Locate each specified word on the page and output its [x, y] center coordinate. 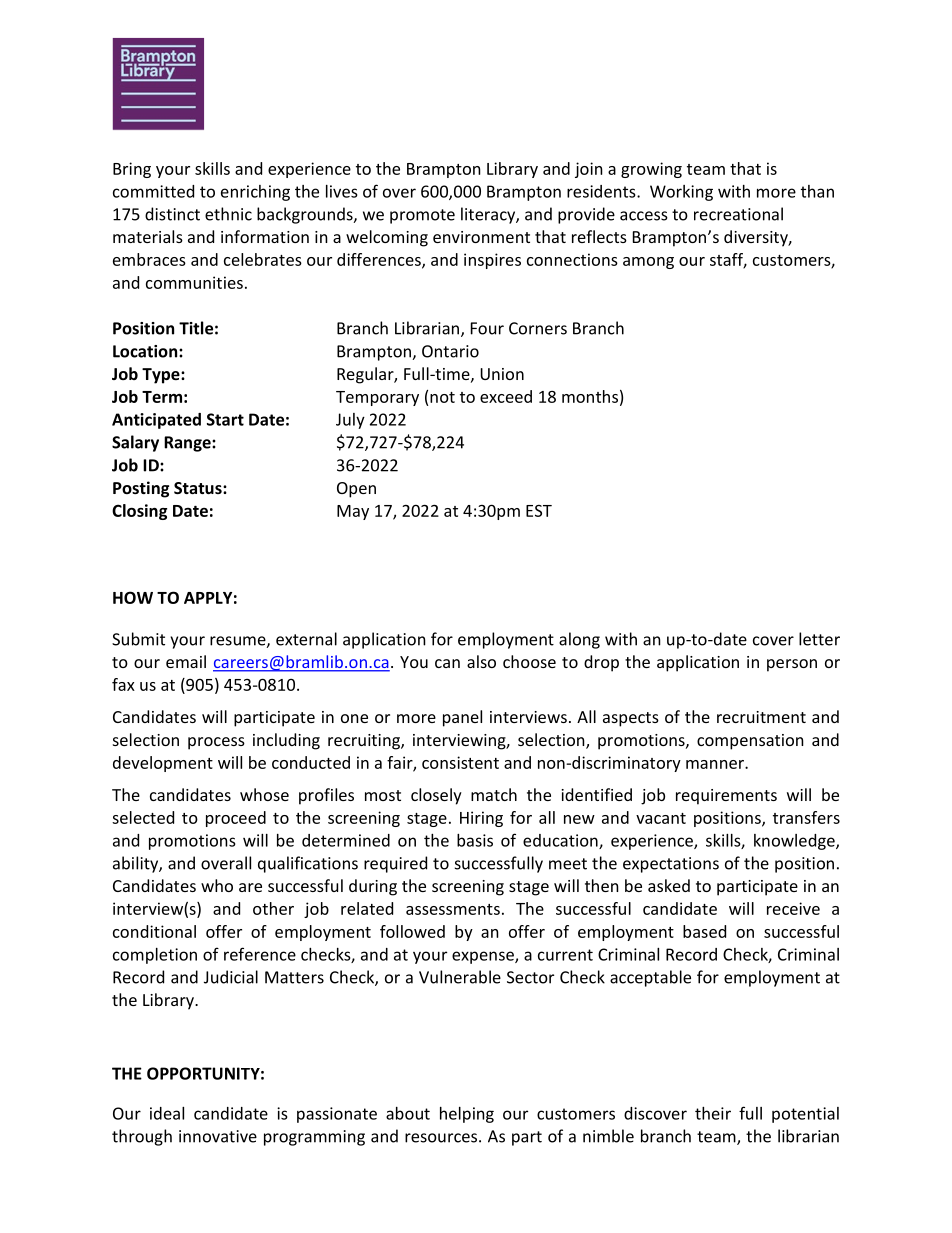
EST [539, 511]
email [186, 661]
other [273, 908]
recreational [738, 214]
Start [225, 419]
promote [422, 216]
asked [669, 885]
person [792, 665]
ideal [167, 1113]
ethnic [228, 214]
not [442, 397]
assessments [453, 909]
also [481, 661]
